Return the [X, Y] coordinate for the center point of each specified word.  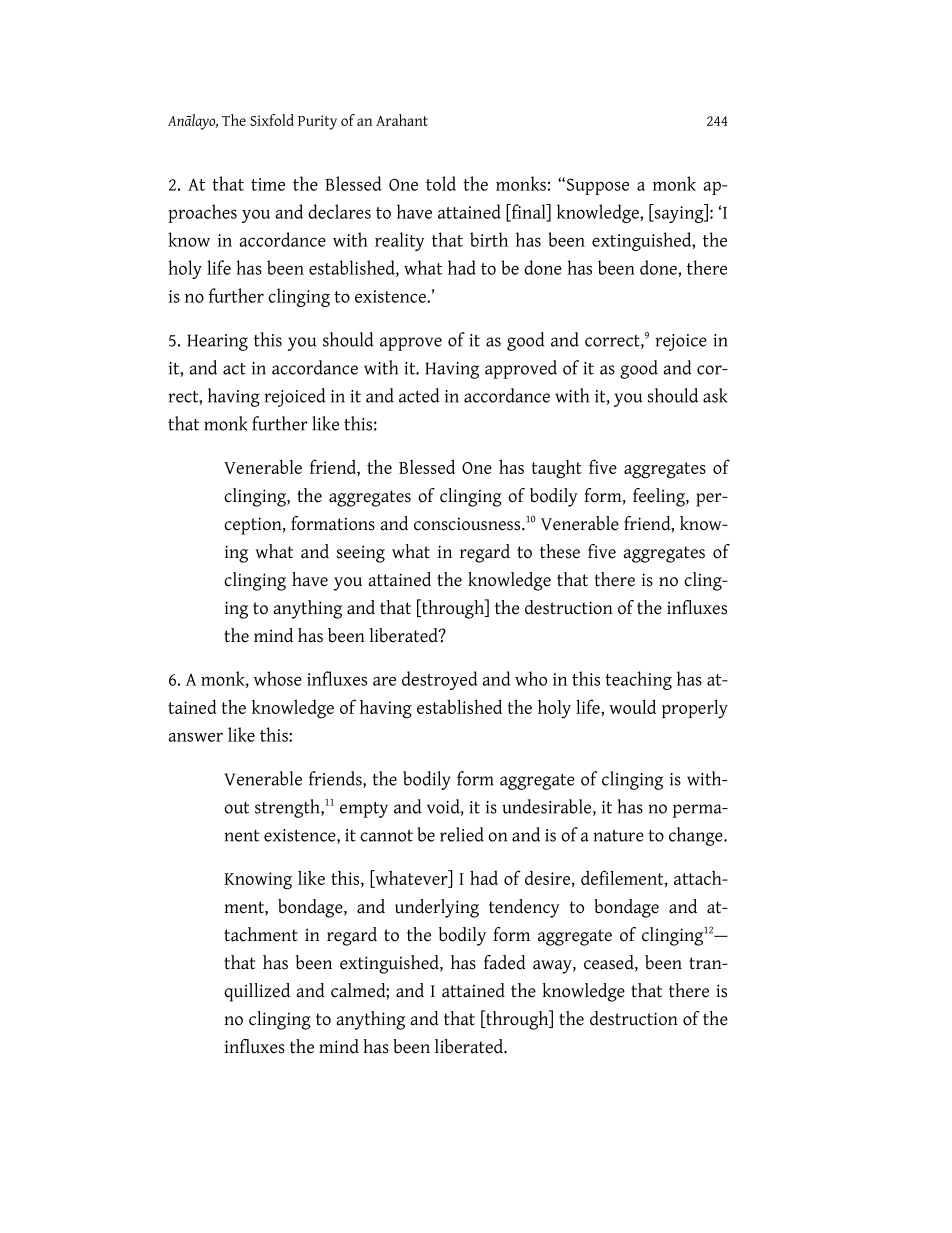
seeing [361, 554]
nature [618, 835]
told [441, 183]
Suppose [598, 186]
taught [556, 469]
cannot [386, 835]
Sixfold [272, 120]
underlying [437, 908]
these [560, 551]
